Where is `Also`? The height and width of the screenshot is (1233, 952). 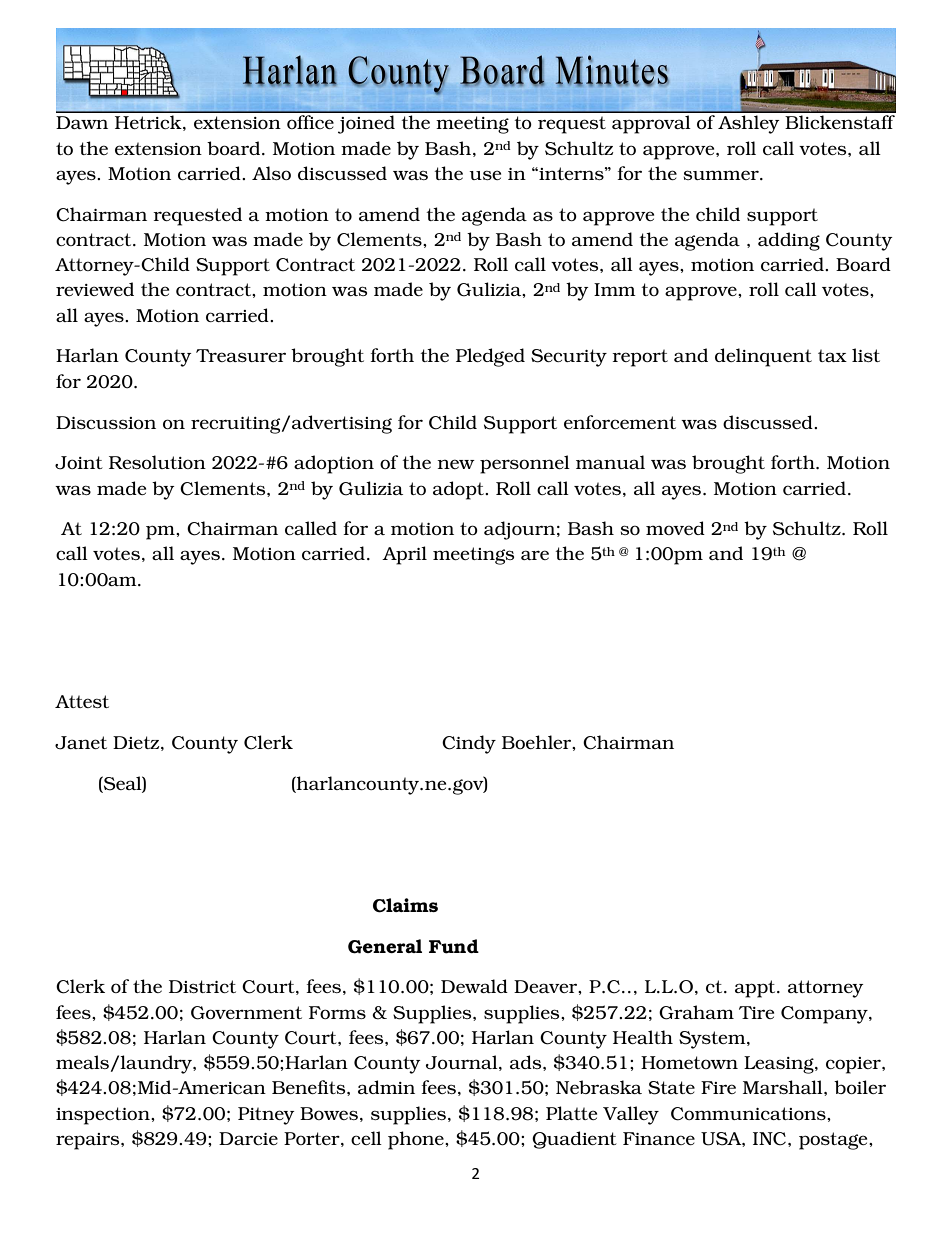
Also is located at coordinates (271, 173).
